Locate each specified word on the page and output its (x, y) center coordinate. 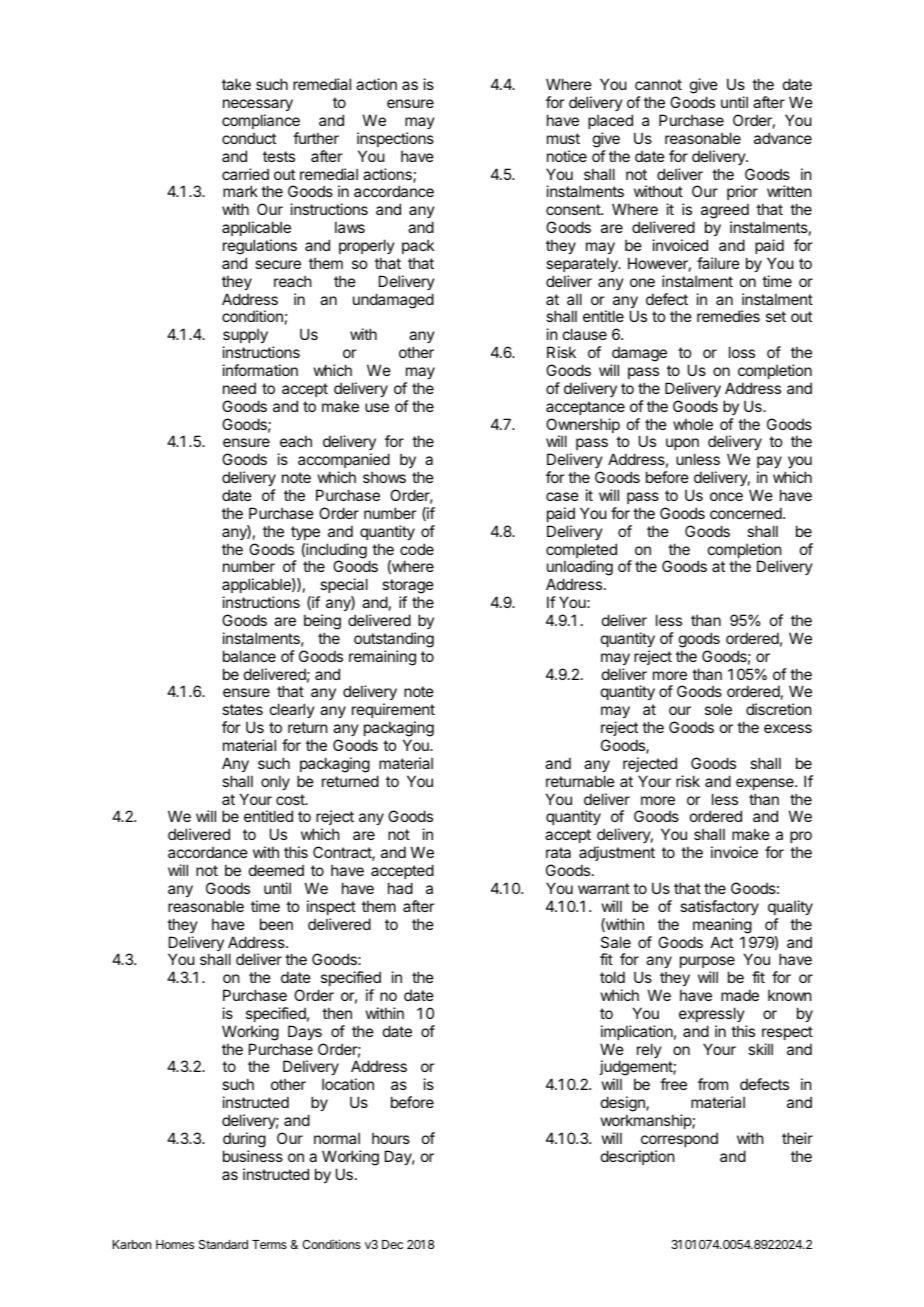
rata (558, 852)
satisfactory (719, 907)
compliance (261, 121)
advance (783, 138)
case (562, 496)
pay (769, 464)
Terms (269, 1244)
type (305, 533)
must (563, 138)
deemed (276, 870)
